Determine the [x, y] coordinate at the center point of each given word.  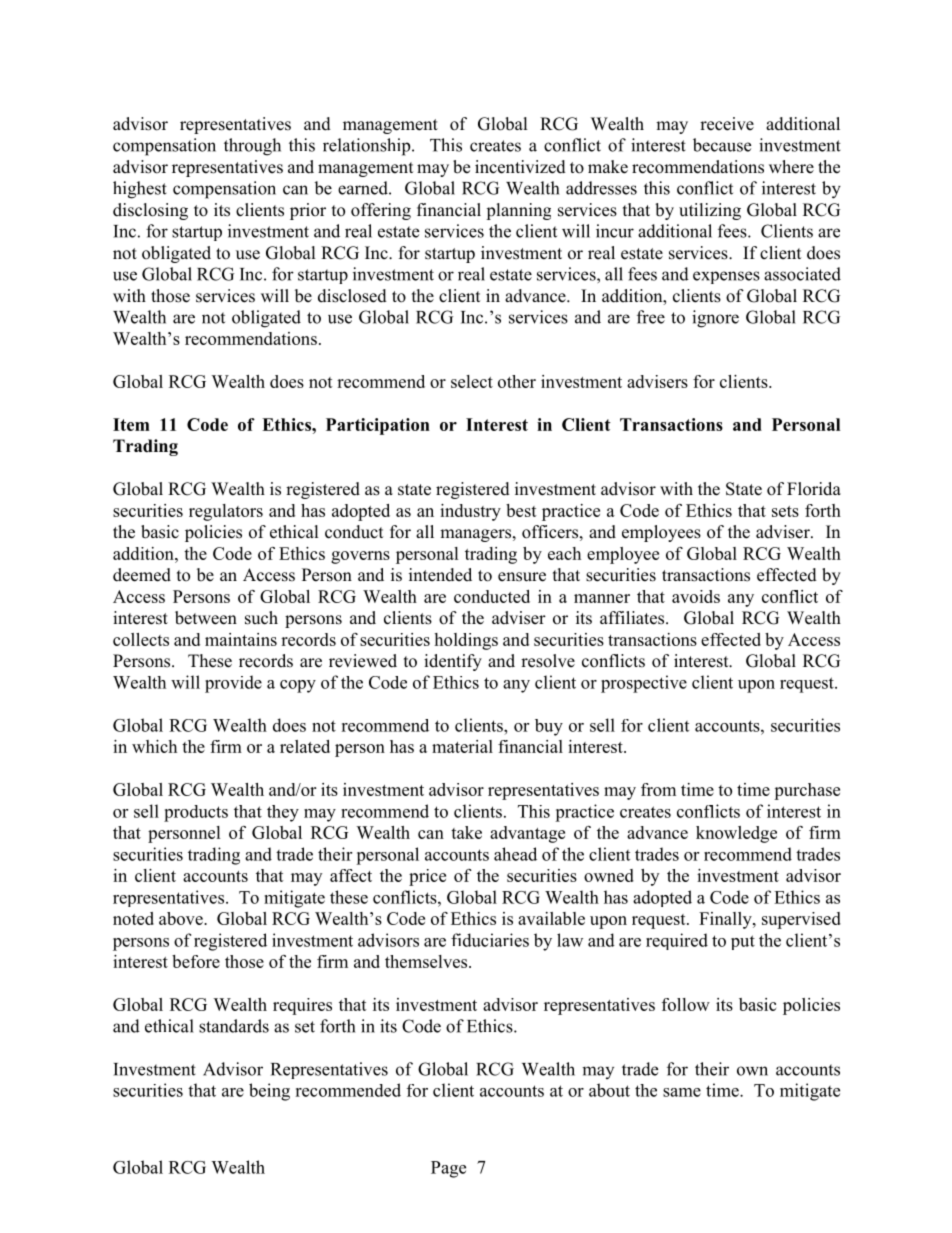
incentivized [520, 167]
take [466, 832]
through [252, 147]
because [722, 145]
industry [470, 512]
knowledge [736, 834]
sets [785, 511]
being [269, 1092]
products [196, 813]
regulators [226, 512]
